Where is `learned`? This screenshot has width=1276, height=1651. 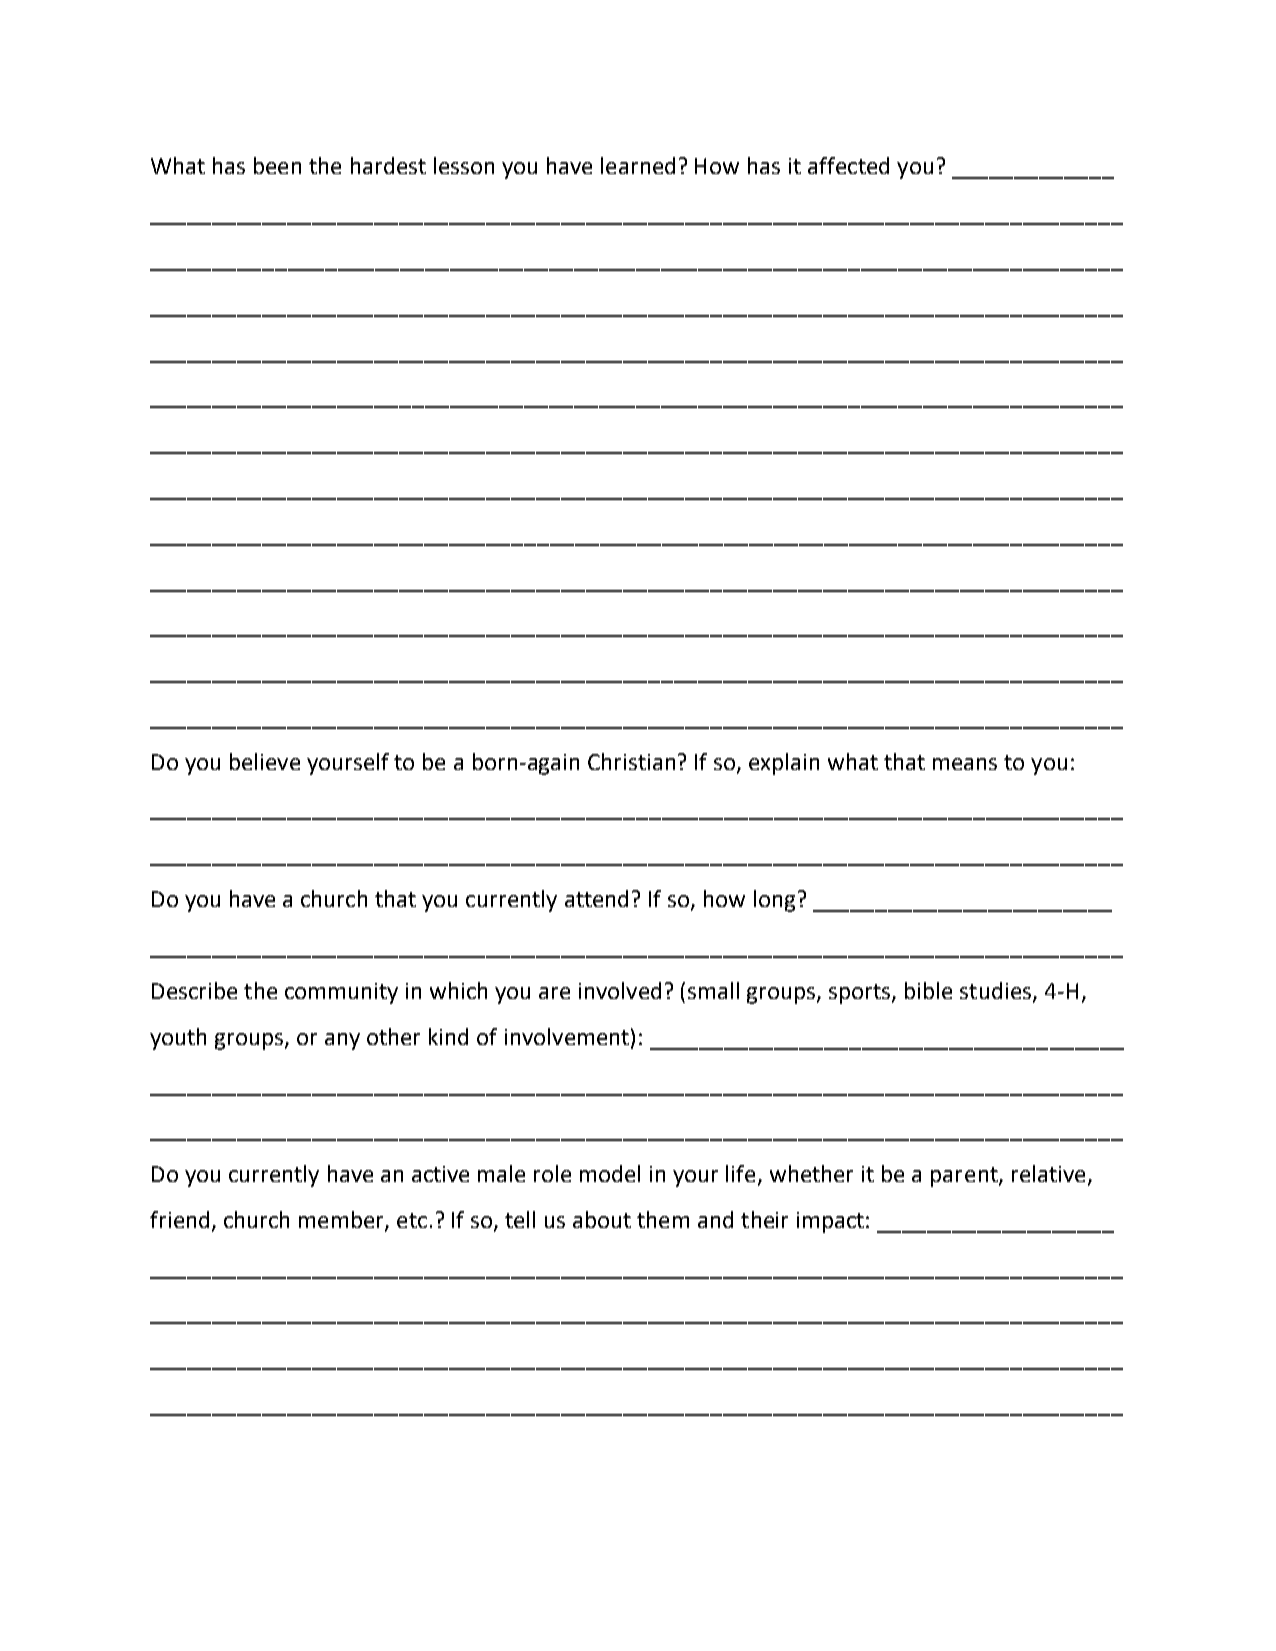
learned is located at coordinates (638, 165).
